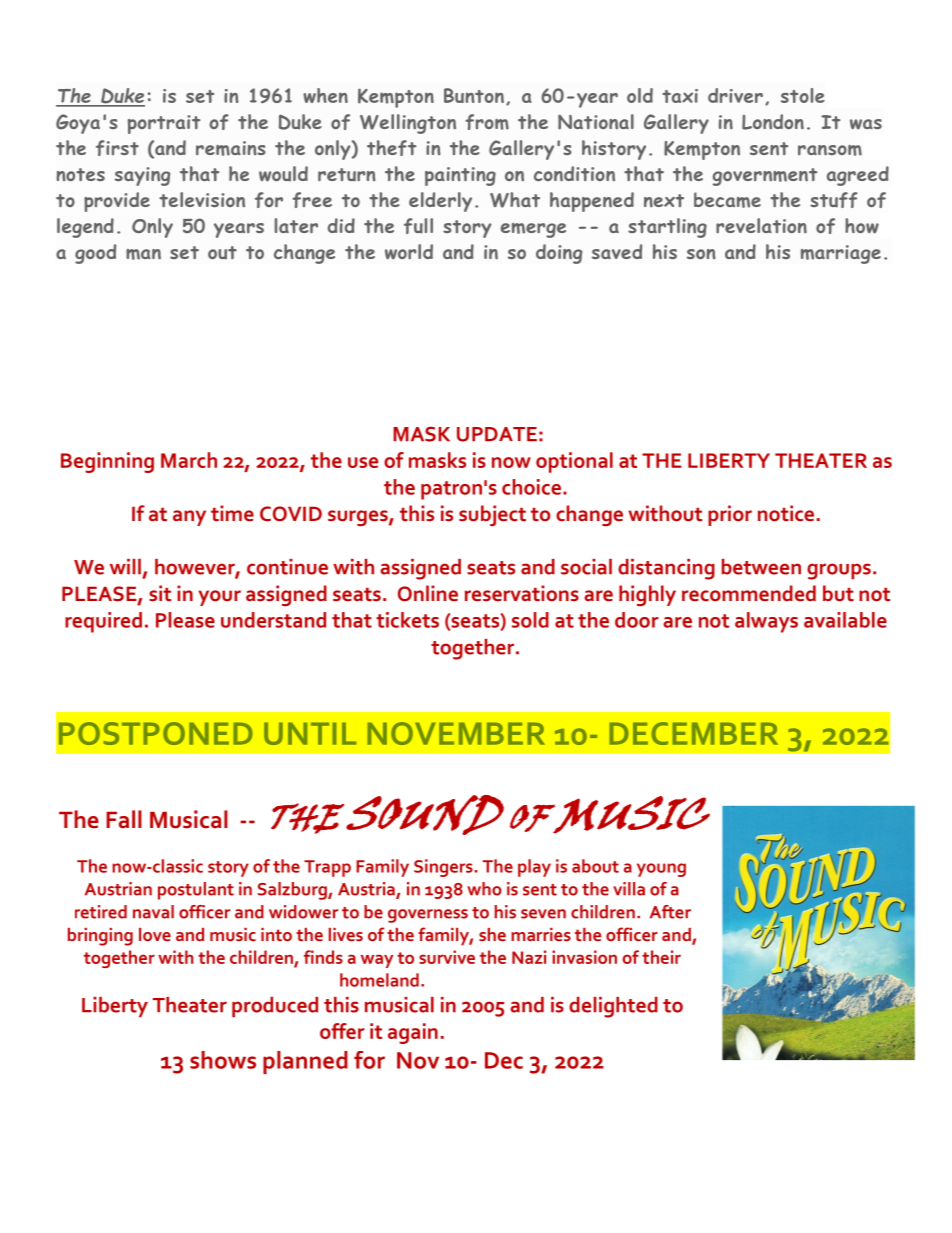  What do you see at coordinates (773, 122) in the screenshot?
I see `London` at bounding box center [773, 122].
